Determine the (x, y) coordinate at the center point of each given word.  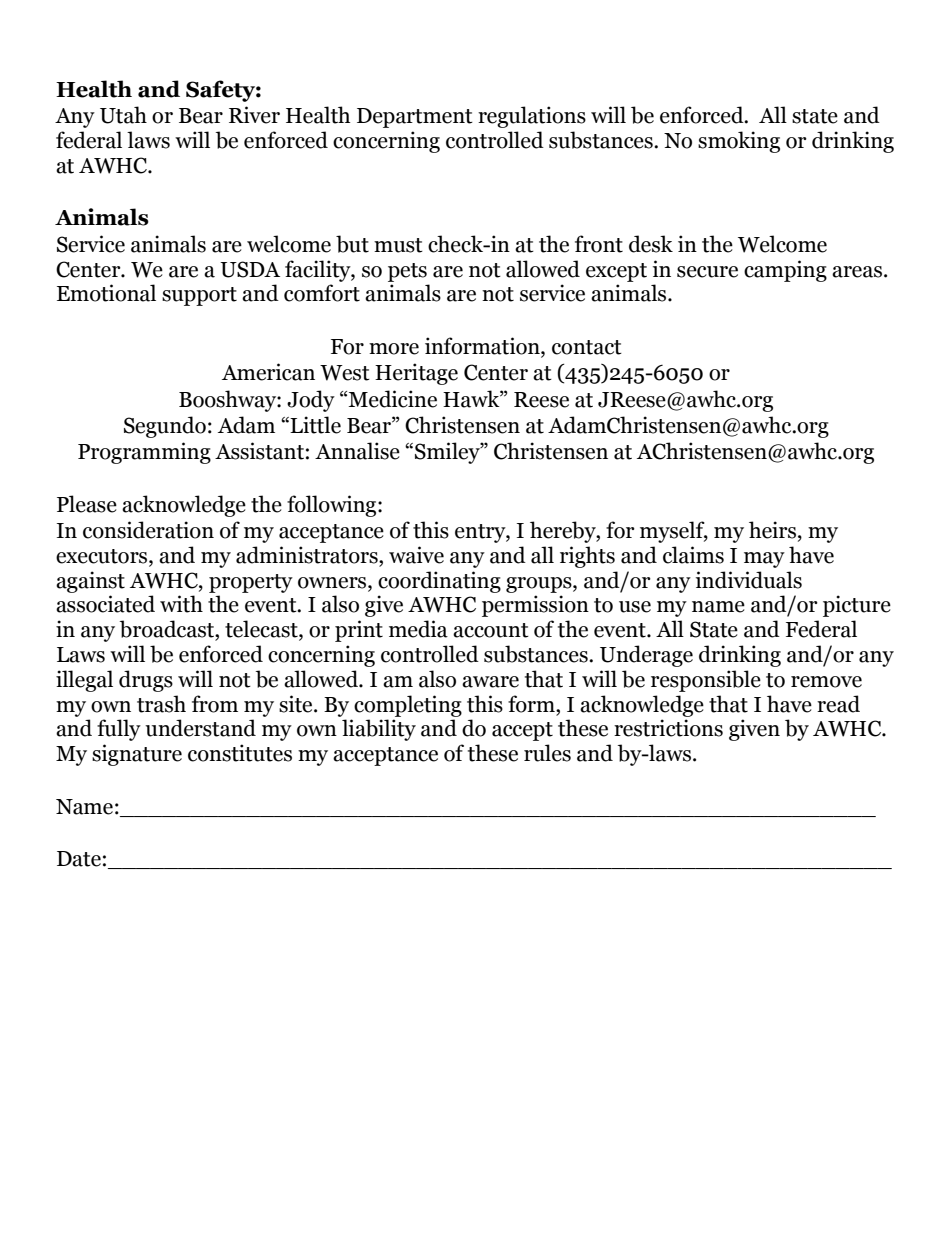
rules (547, 753)
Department (415, 118)
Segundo (165, 427)
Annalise (357, 451)
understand (200, 728)
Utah (123, 115)
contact (587, 347)
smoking (739, 142)
